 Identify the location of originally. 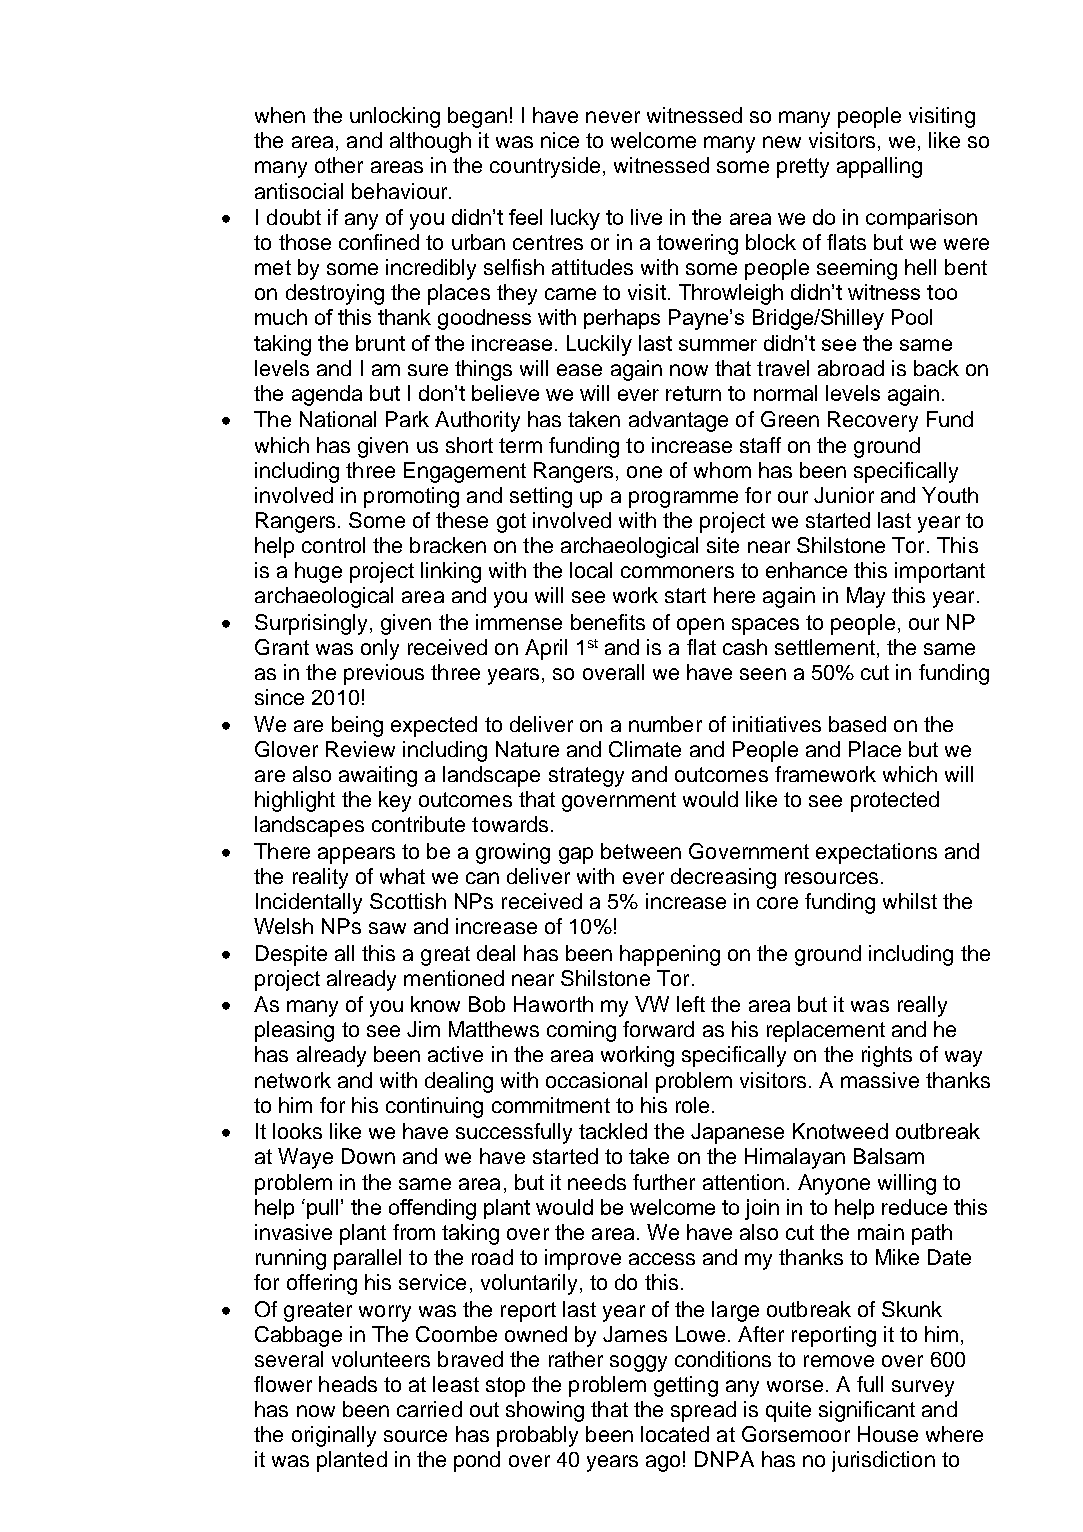
(334, 1436).
